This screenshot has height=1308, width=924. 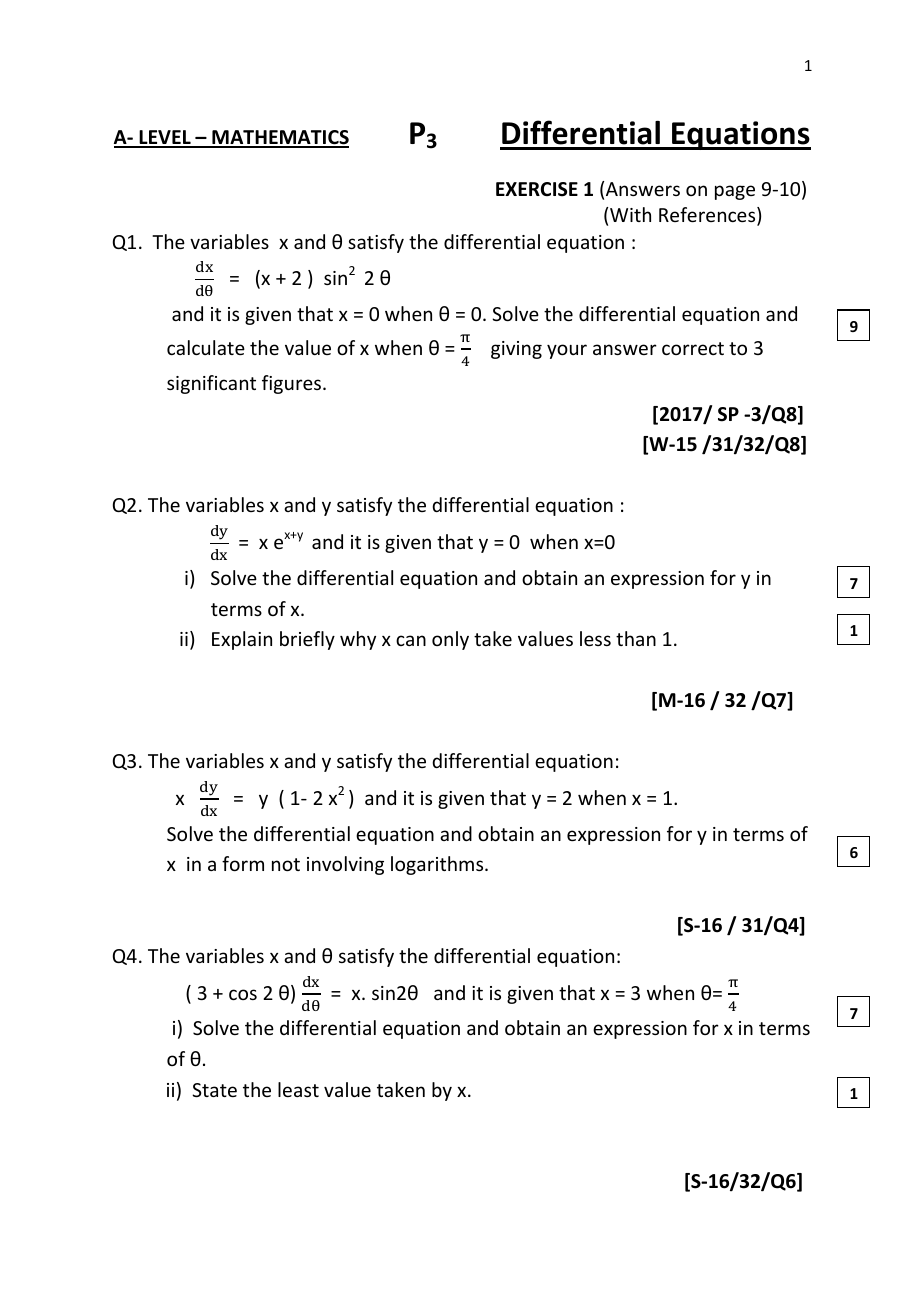 I want to click on MATHEMATICS, so click(x=279, y=138).
